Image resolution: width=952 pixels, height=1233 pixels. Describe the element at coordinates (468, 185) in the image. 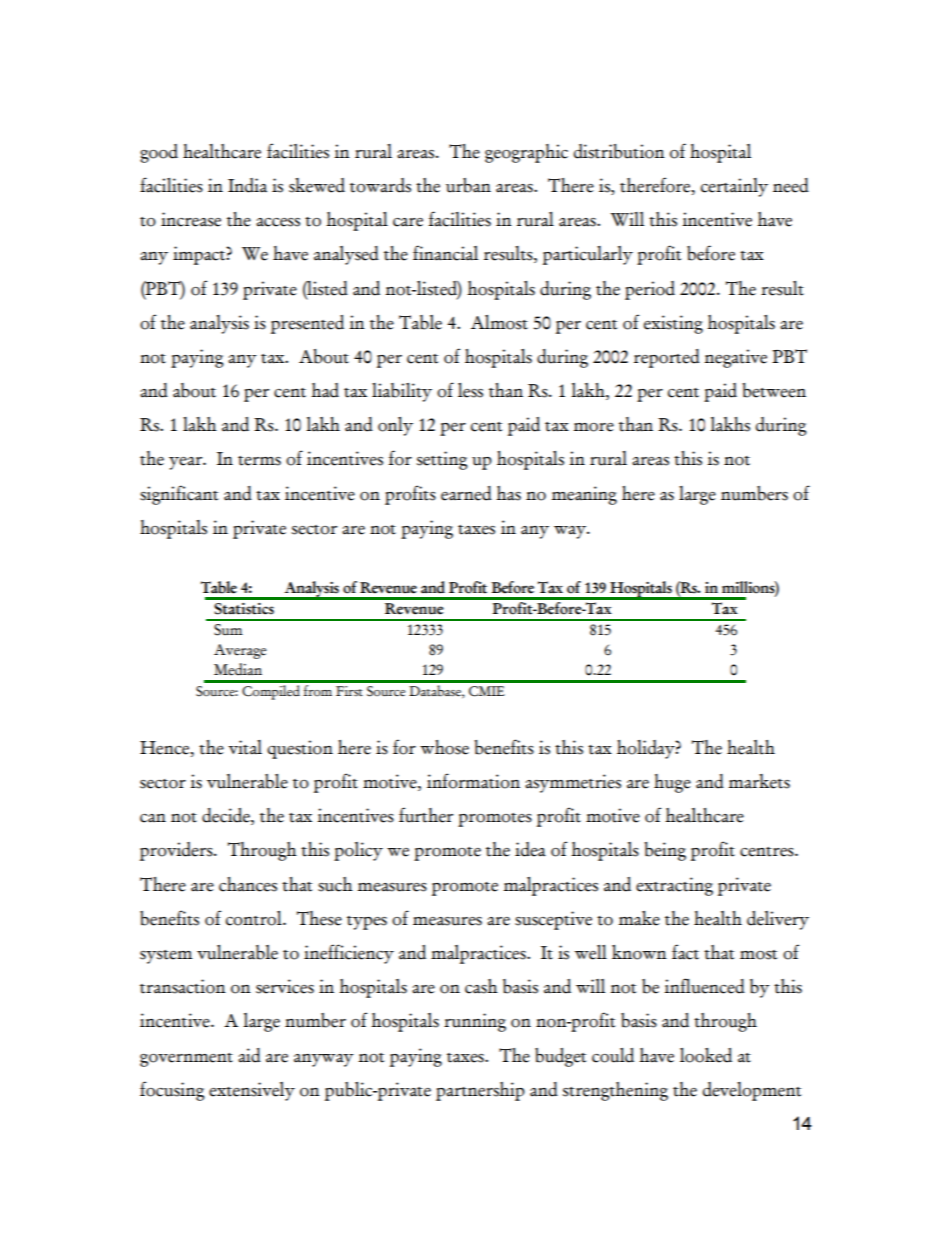

I see `urban` at that location.
